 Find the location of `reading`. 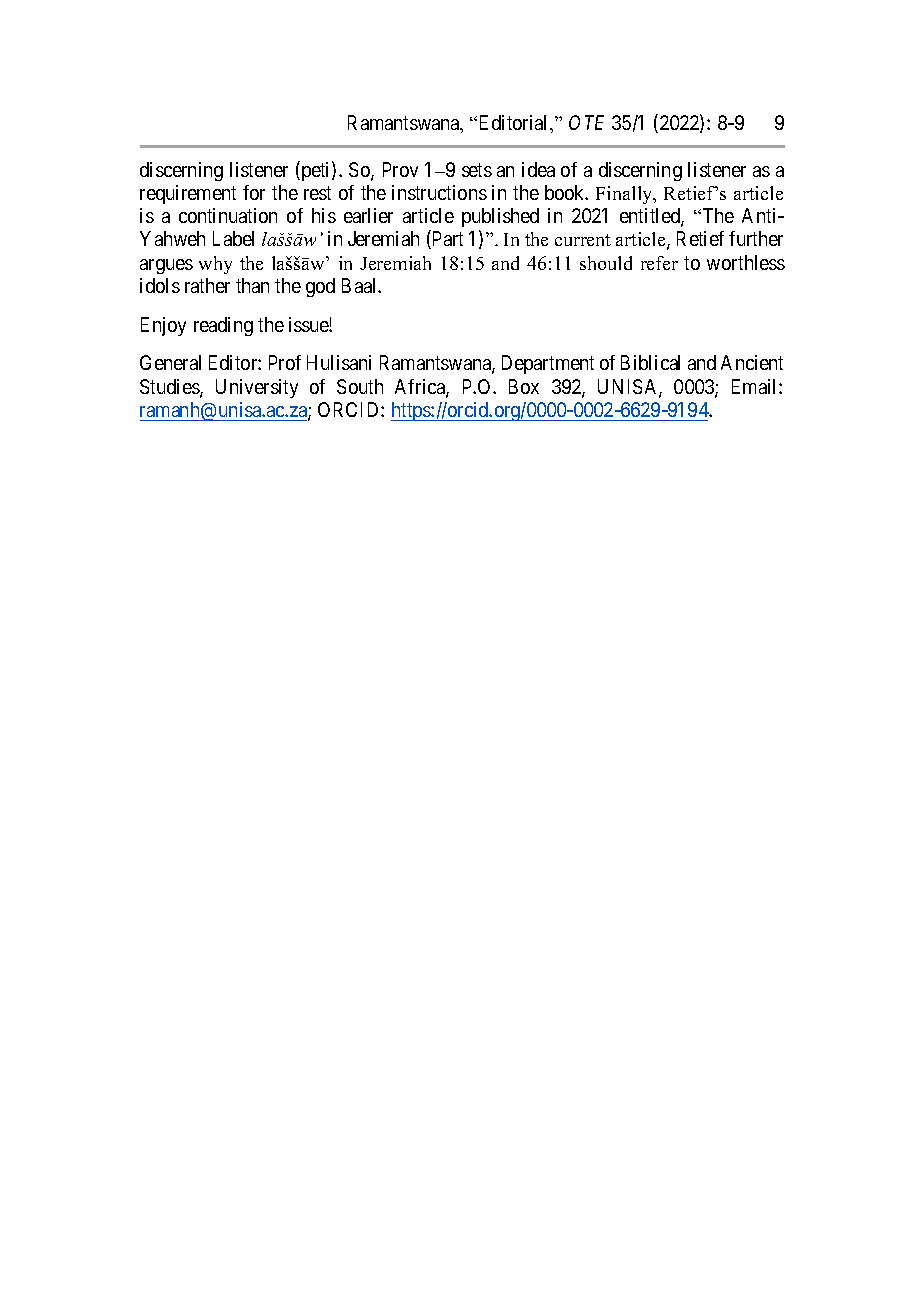

reading is located at coordinates (223, 326).
